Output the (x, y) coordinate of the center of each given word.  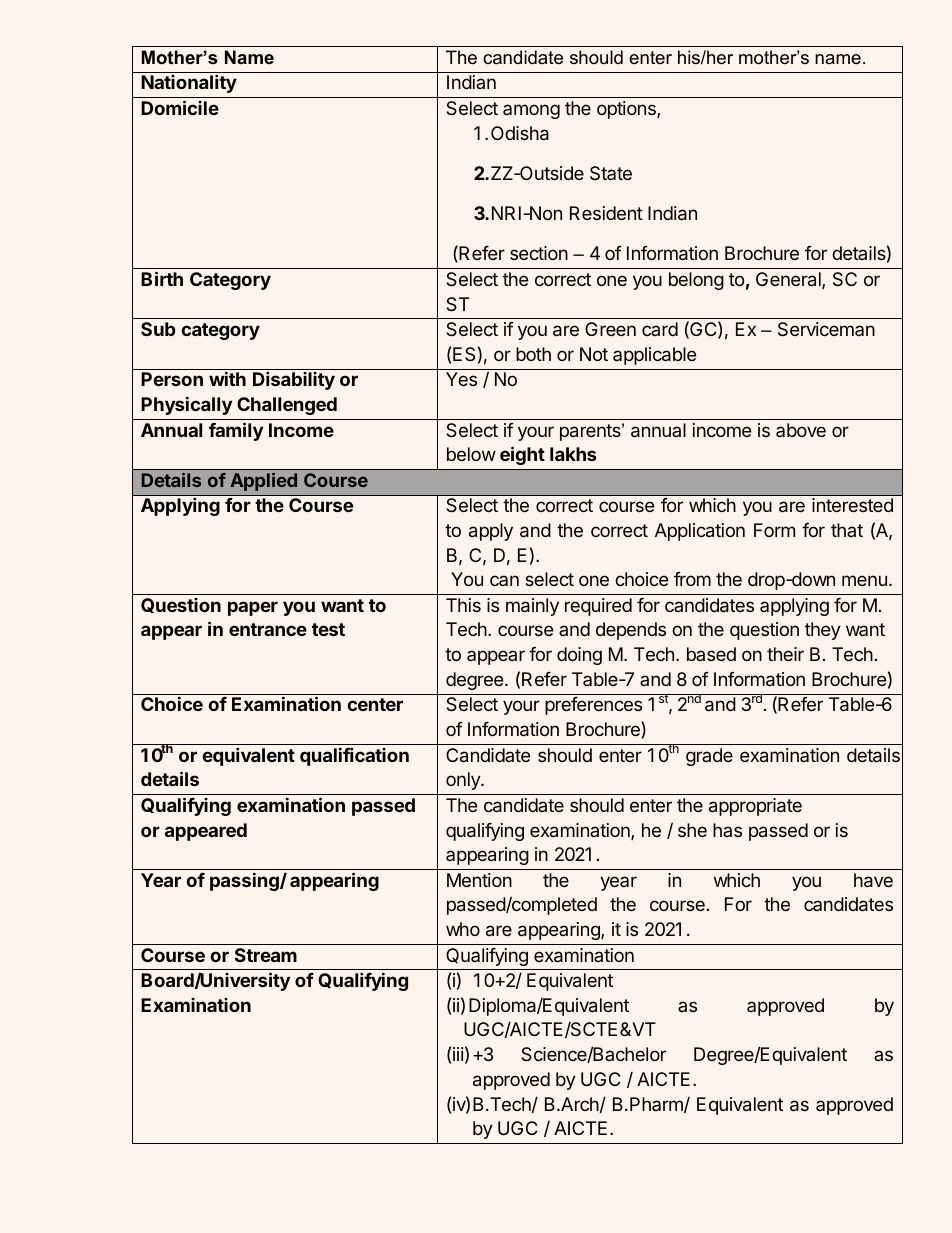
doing (579, 656)
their (785, 654)
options (627, 110)
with (227, 378)
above (801, 430)
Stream (266, 955)
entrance (268, 629)
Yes (461, 379)
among (531, 111)
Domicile (180, 107)
